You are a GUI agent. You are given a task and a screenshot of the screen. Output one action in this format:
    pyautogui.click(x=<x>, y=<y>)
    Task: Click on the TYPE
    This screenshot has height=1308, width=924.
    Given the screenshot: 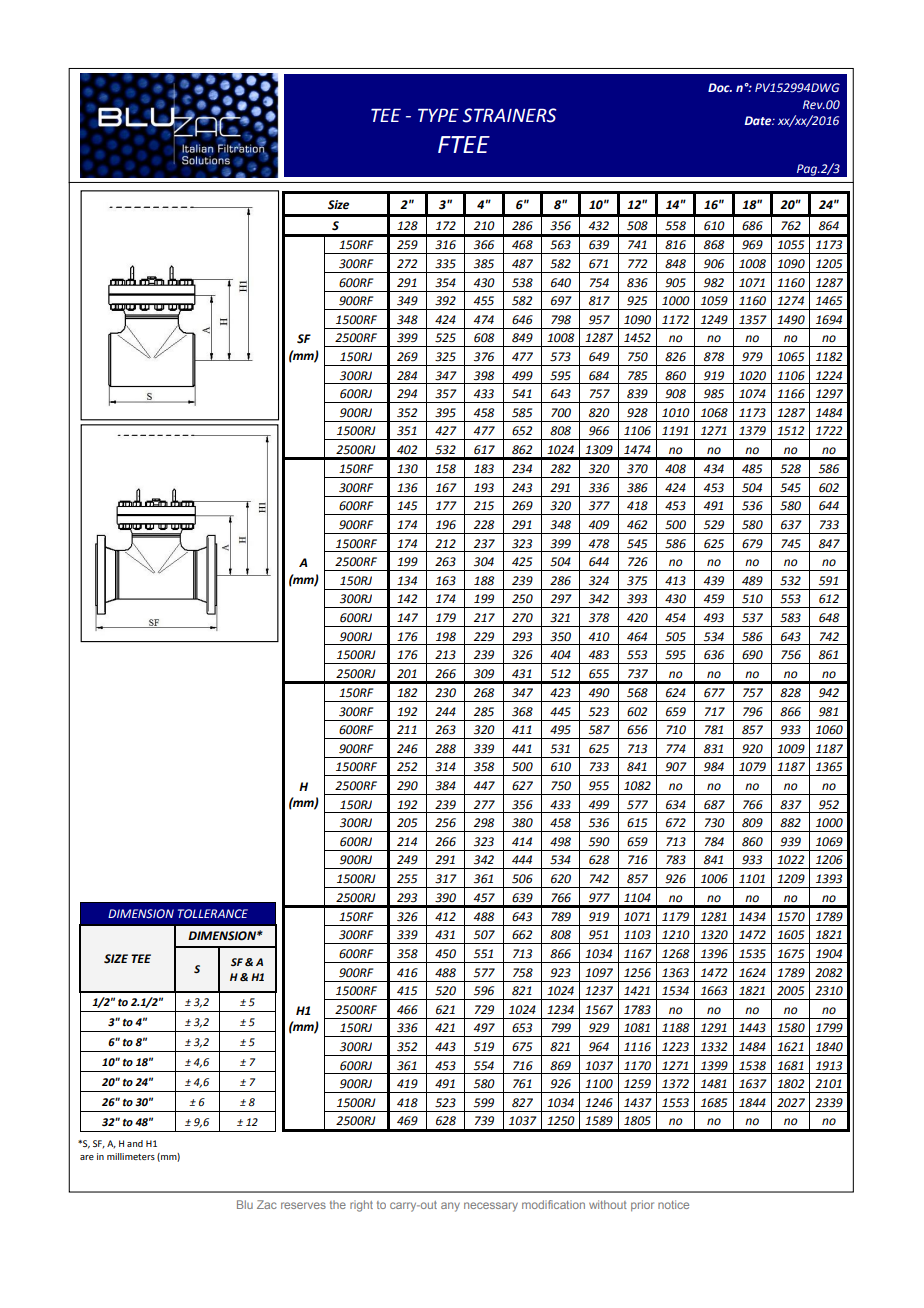 What is the action you would take?
    pyautogui.click(x=438, y=115)
